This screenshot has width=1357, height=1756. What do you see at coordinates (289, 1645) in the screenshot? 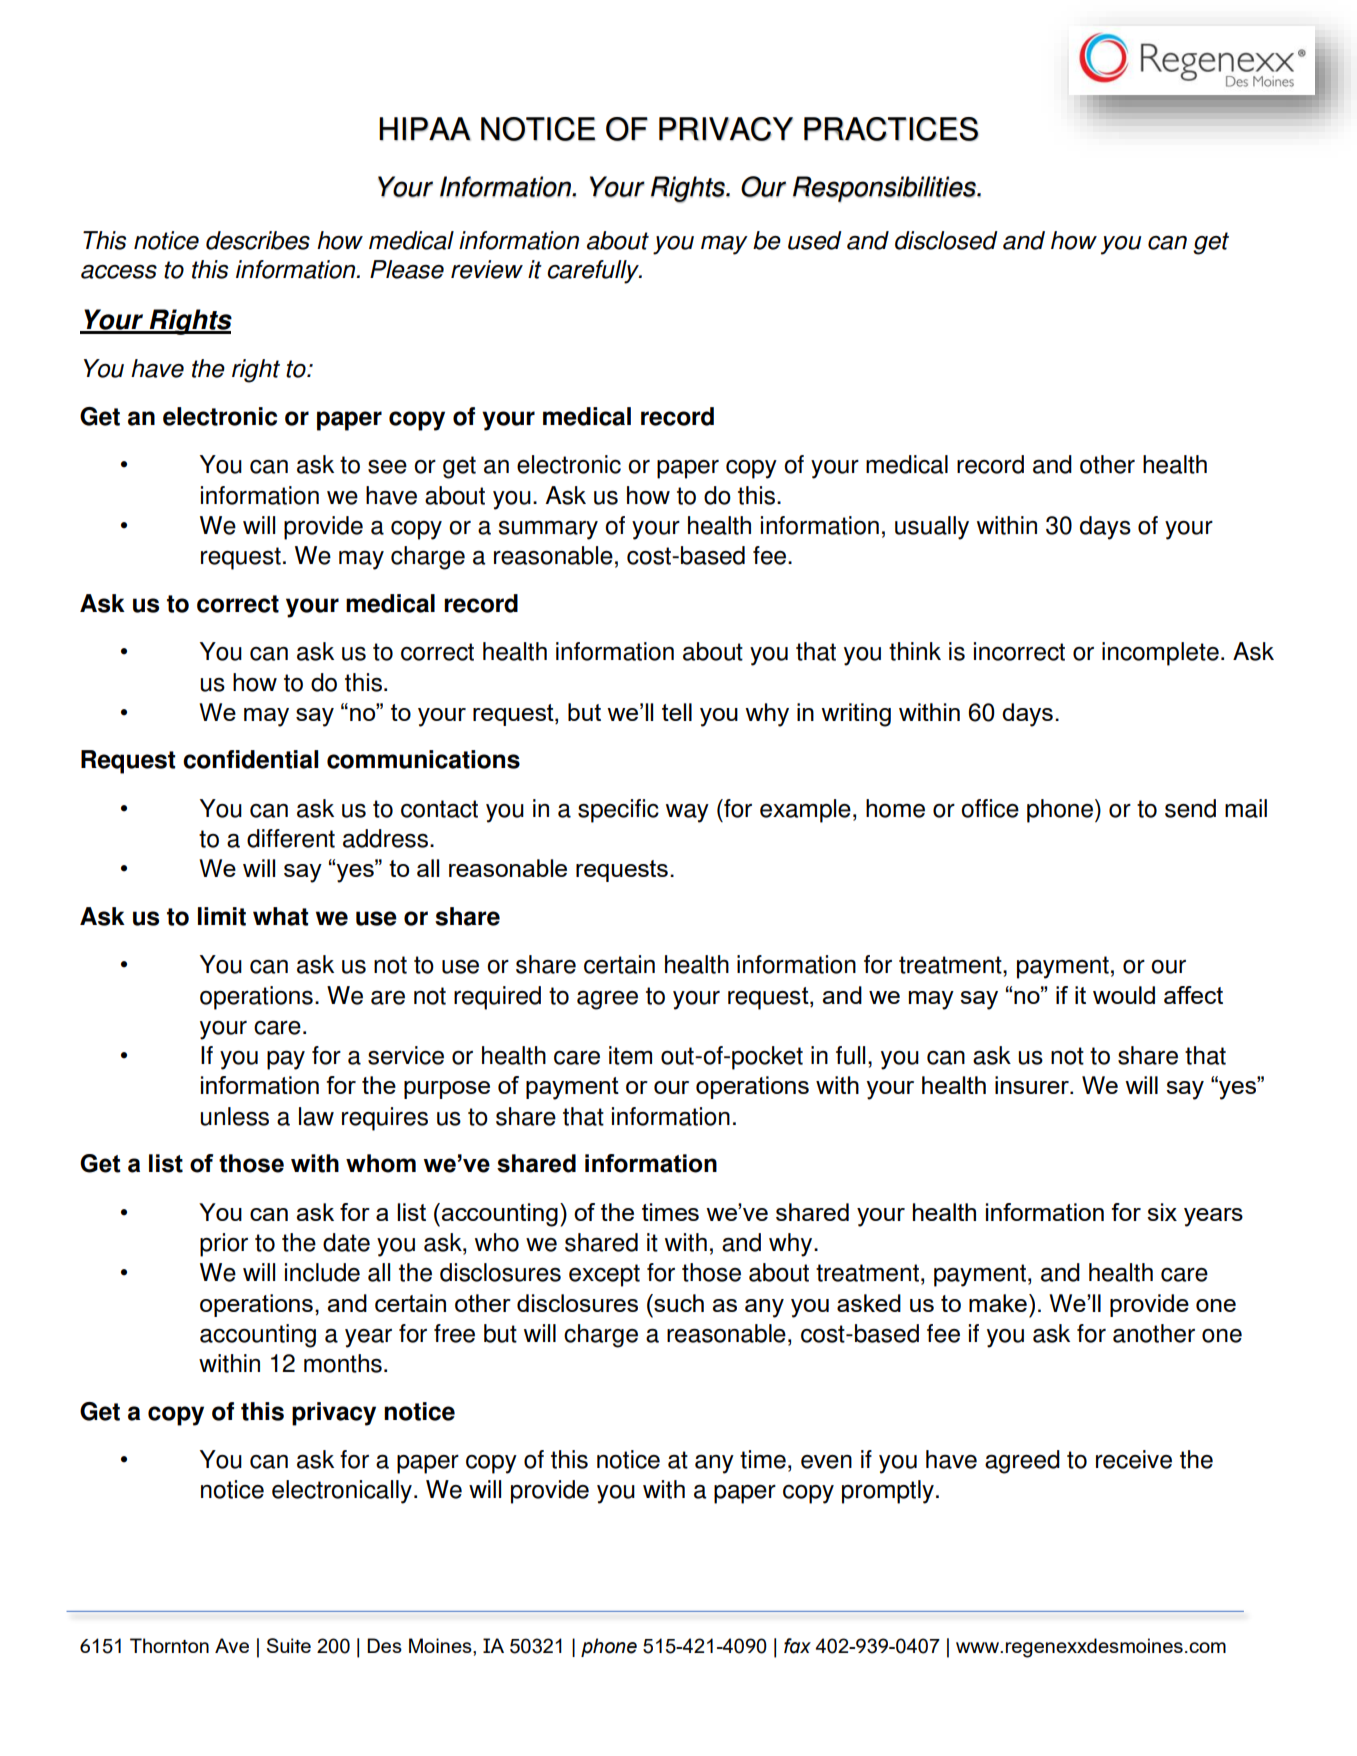
I see `Suite` at bounding box center [289, 1645].
